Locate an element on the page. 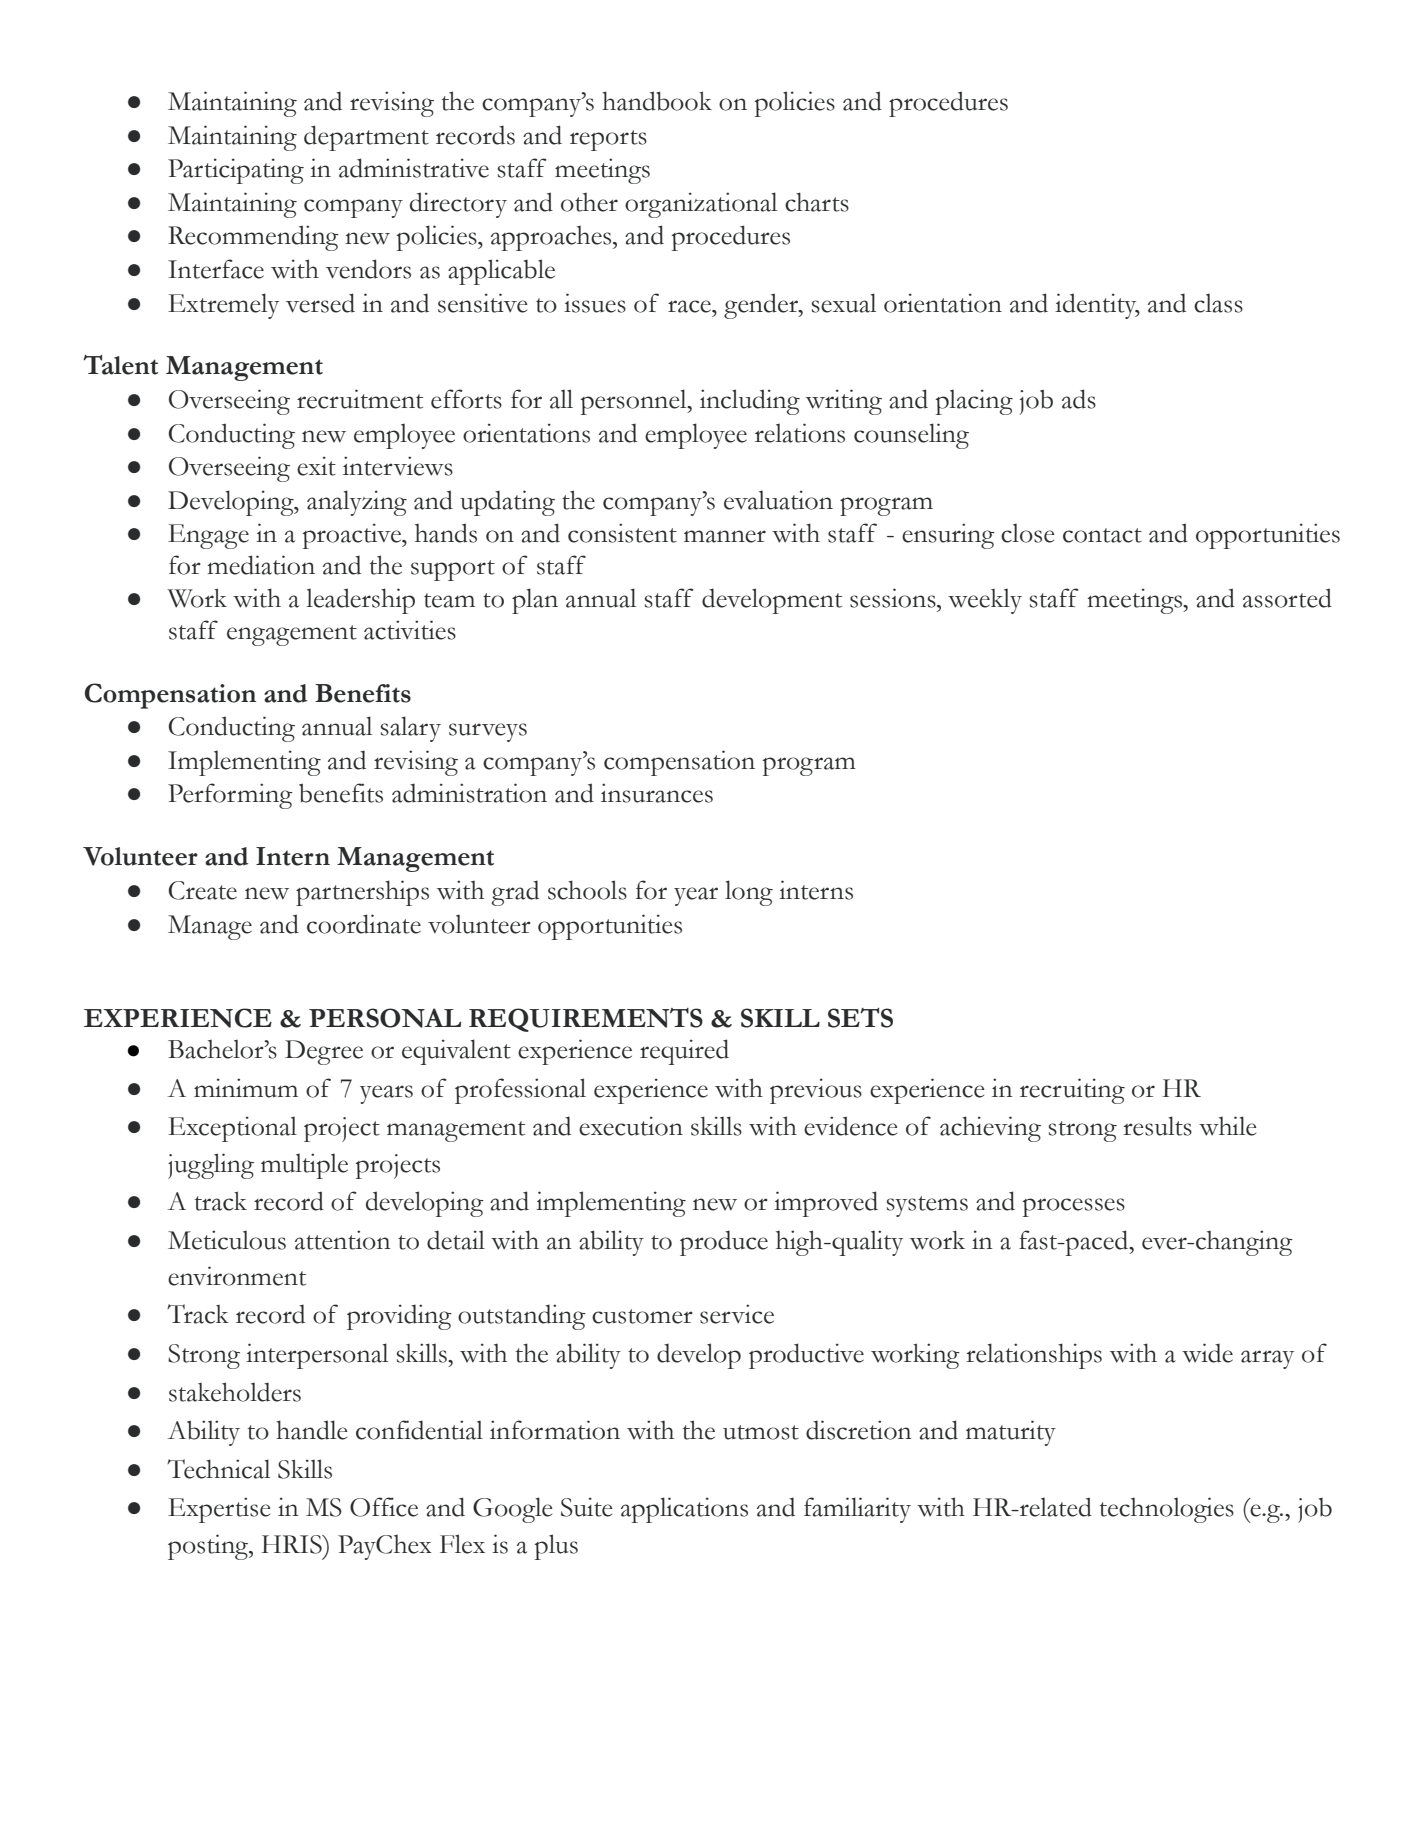 The image size is (1426, 1845). class is located at coordinates (1218, 303).
